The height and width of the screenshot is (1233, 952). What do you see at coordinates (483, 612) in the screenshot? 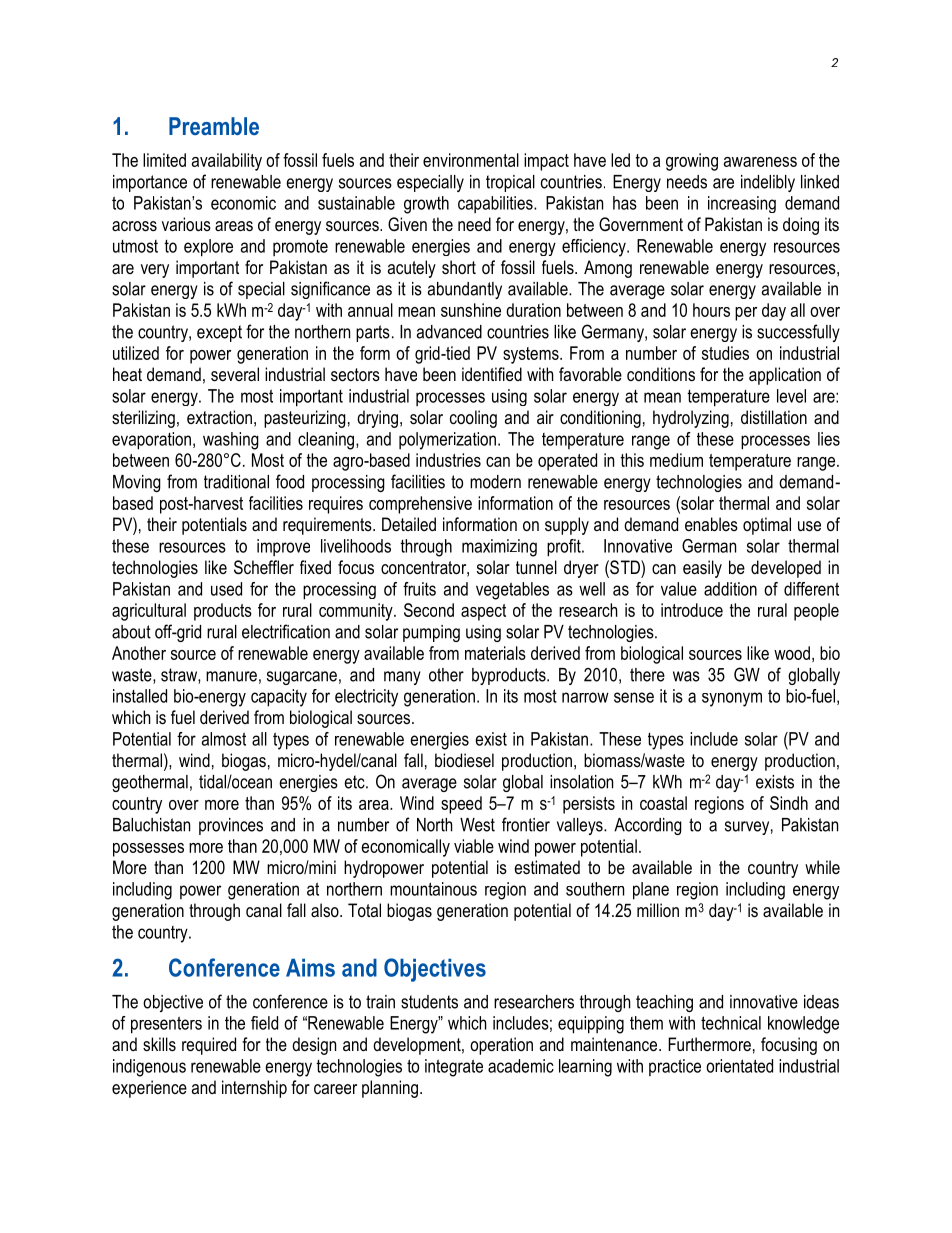
I see `aspect` at bounding box center [483, 612].
